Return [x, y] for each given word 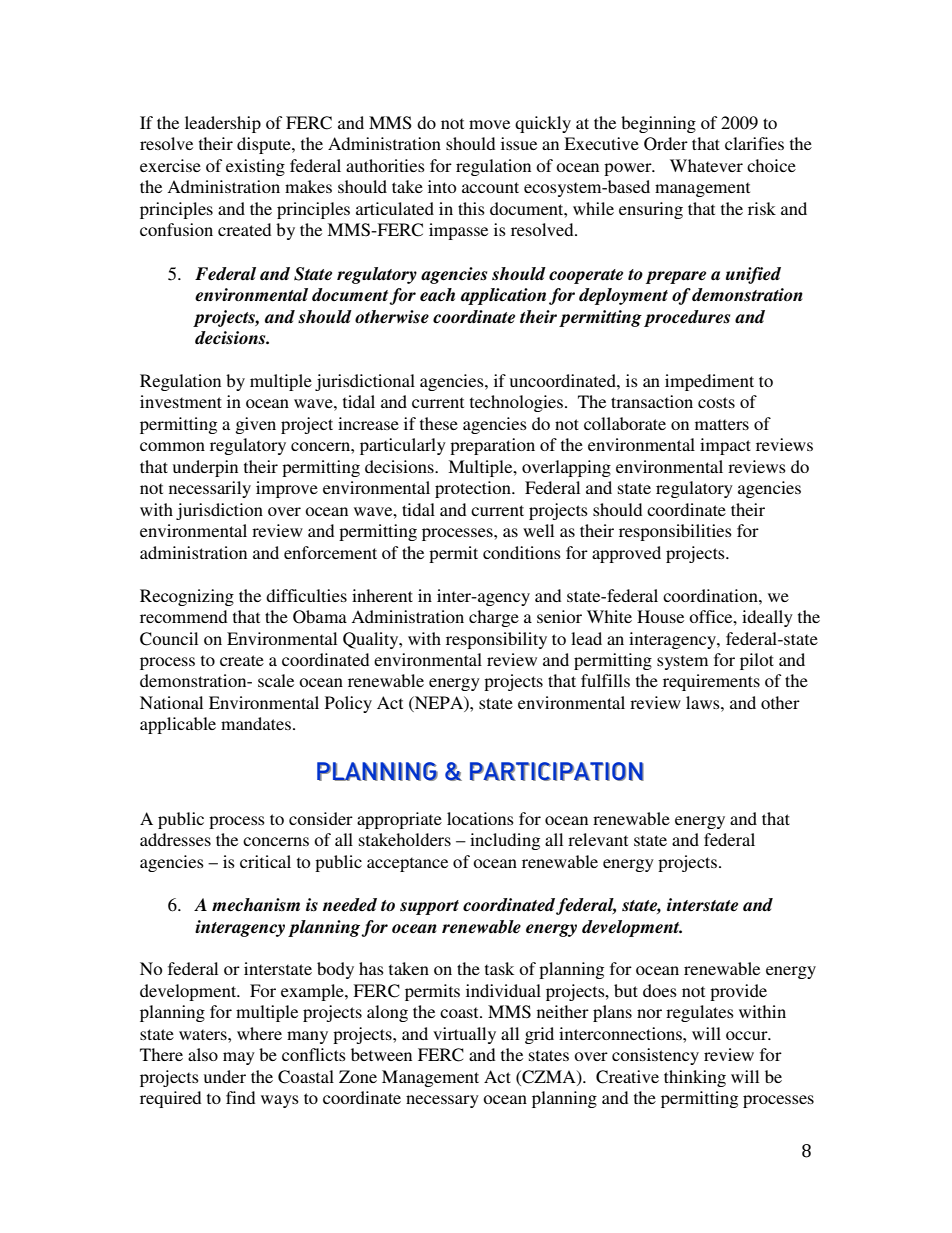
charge [494, 618]
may [239, 1058]
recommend [183, 616]
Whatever [706, 165]
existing [255, 167]
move [489, 124]
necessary [442, 1101]
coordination [711, 595]
